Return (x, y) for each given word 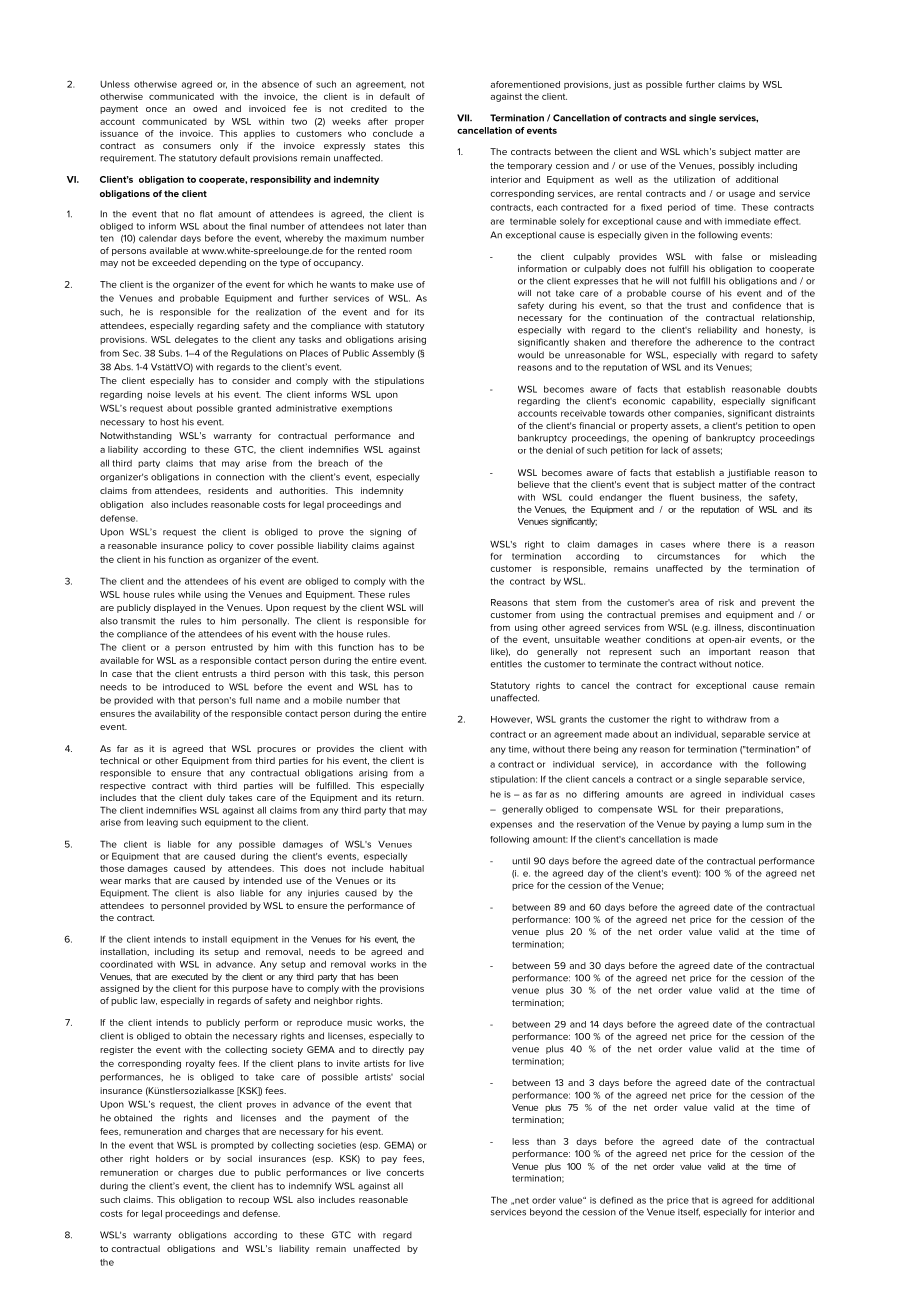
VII (464, 118)
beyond (546, 1212)
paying (716, 825)
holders (172, 1158)
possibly (737, 166)
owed (205, 108)
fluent (681, 497)
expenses (511, 826)
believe (534, 484)
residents (228, 490)
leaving (162, 823)
